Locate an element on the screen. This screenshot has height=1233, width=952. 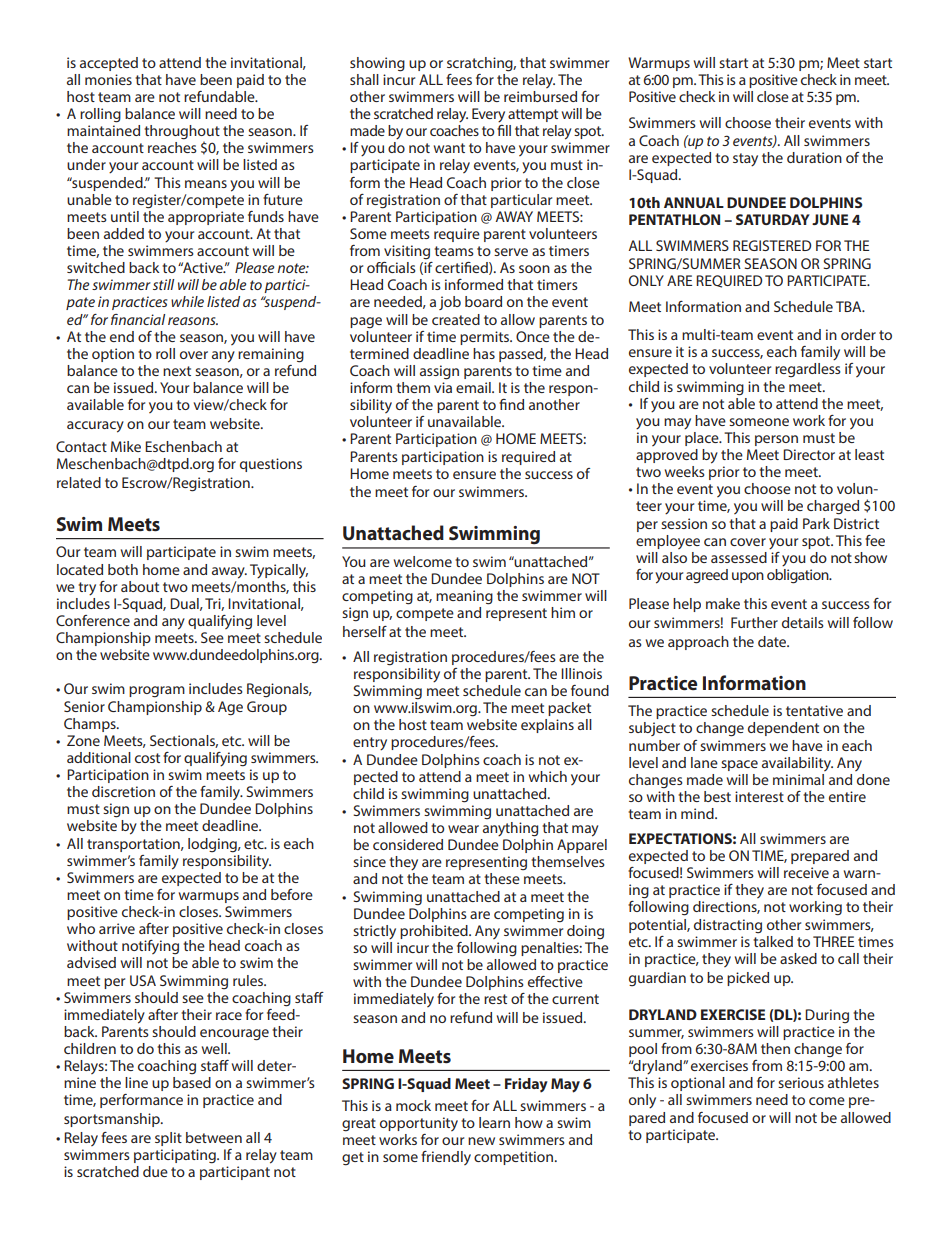
wear is located at coordinates (463, 829).
